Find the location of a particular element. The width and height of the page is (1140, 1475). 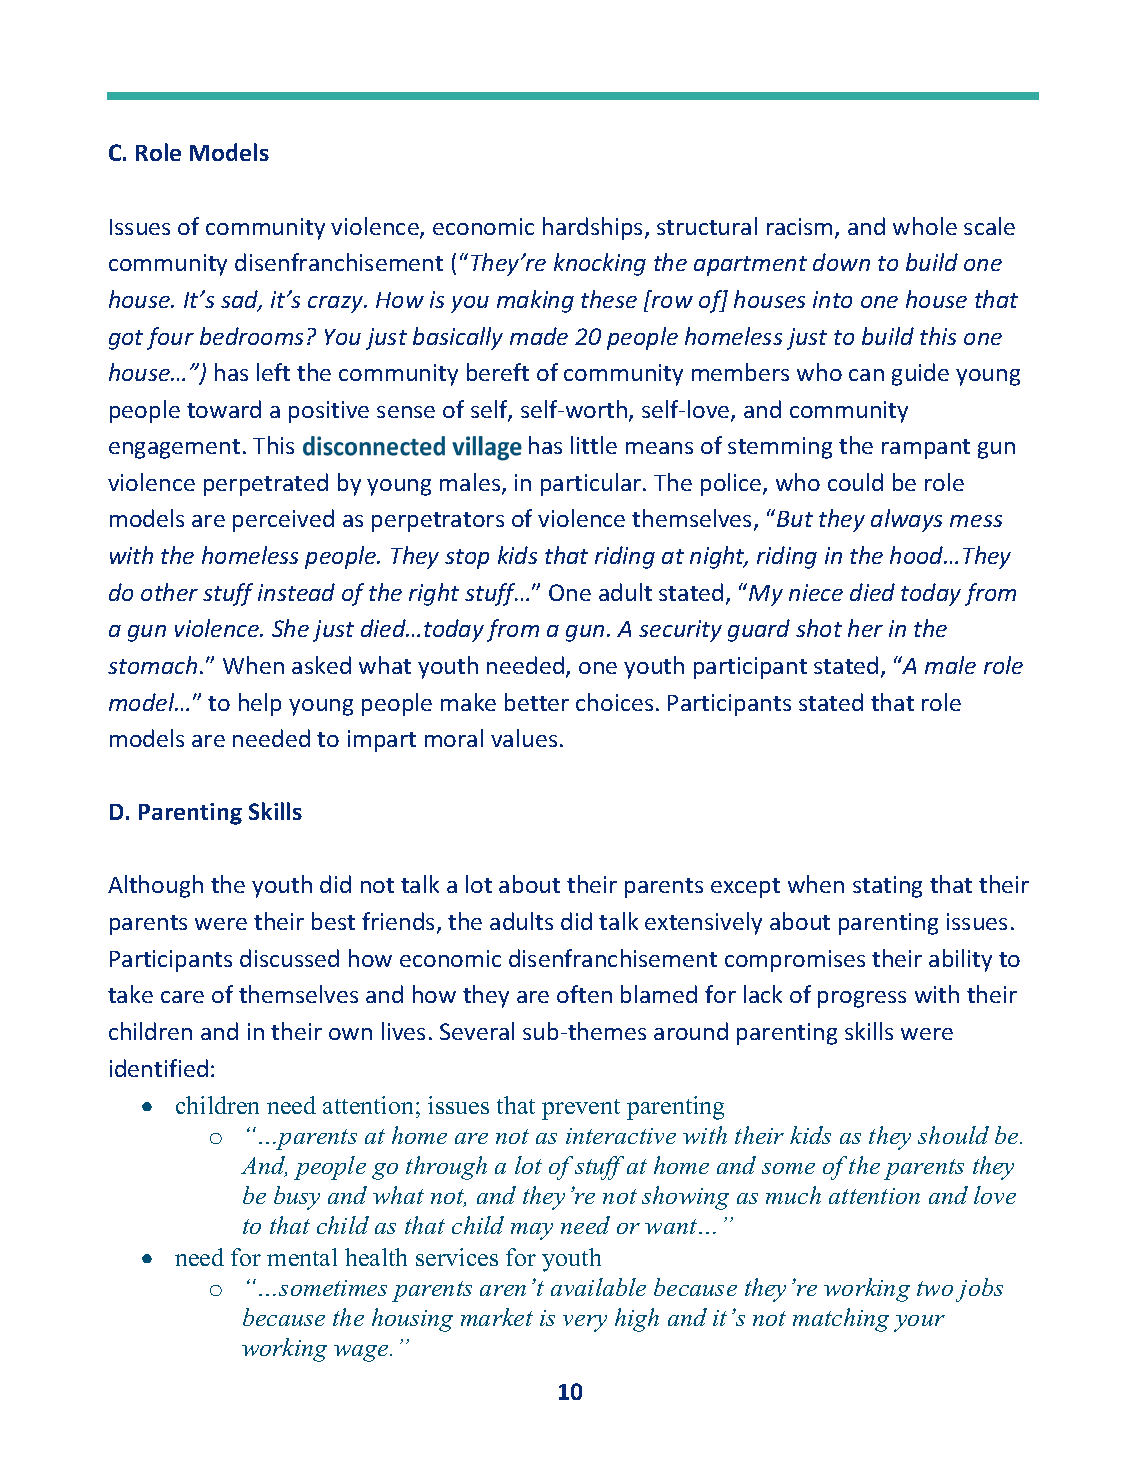

very is located at coordinates (585, 1323).
